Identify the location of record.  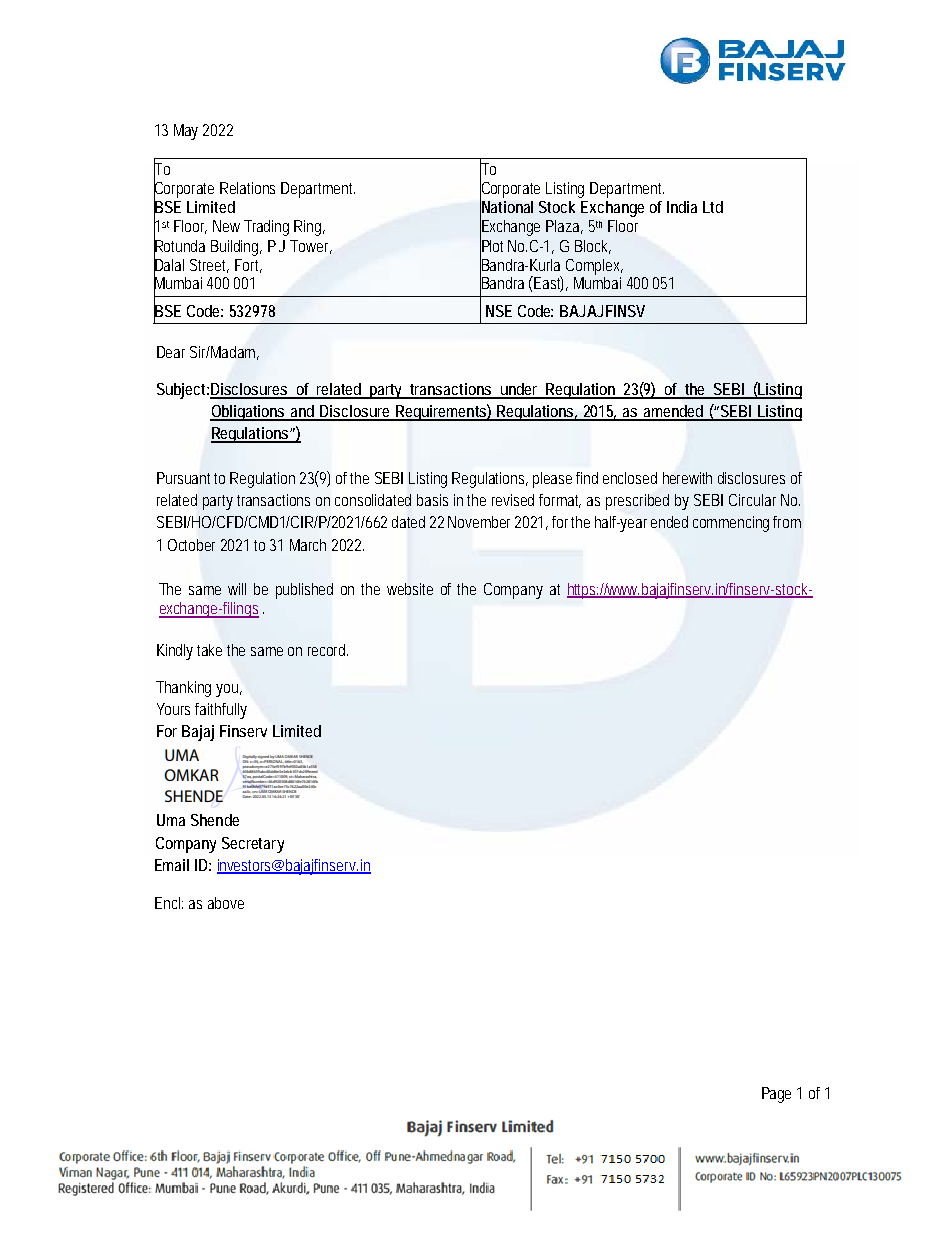
(328, 650).
